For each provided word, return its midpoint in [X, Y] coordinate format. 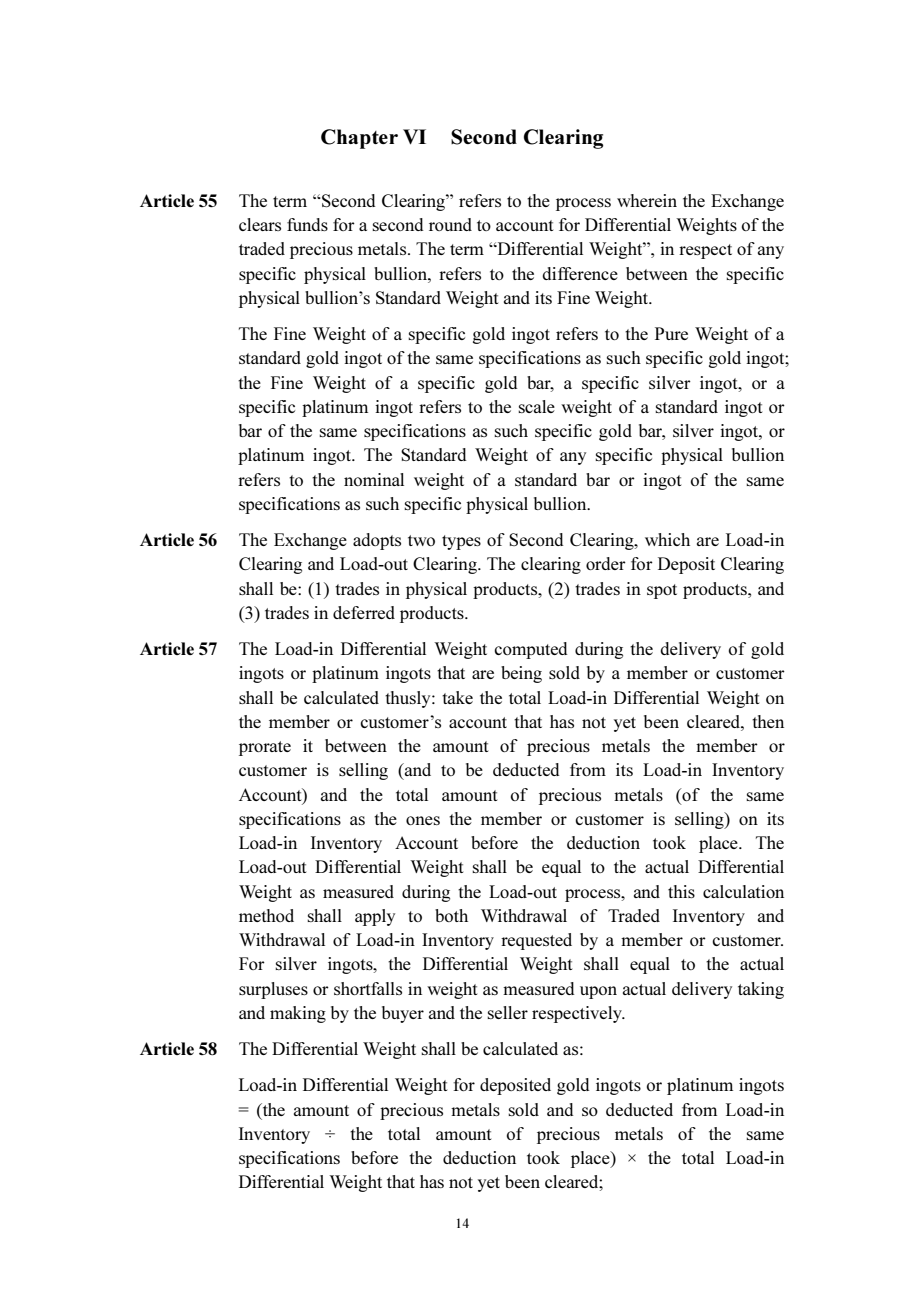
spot [662, 591]
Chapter [359, 139]
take [457, 697]
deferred [364, 612]
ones [423, 820]
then [768, 721]
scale [536, 406]
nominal [374, 479]
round [450, 224]
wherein [647, 200]
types [461, 542]
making [298, 1014]
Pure [671, 333]
